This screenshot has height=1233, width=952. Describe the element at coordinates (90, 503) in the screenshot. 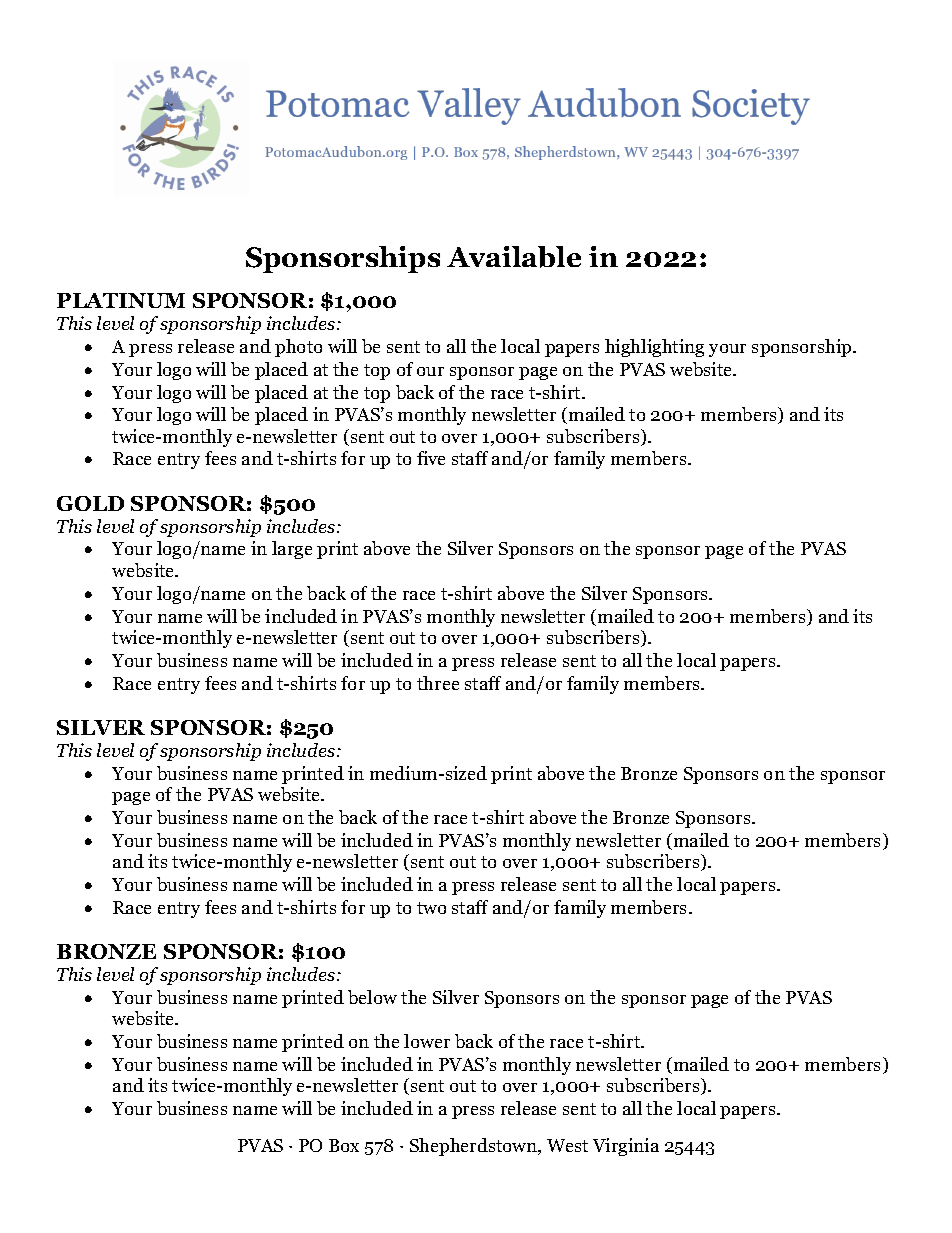

I see `GOLD` at that location.
